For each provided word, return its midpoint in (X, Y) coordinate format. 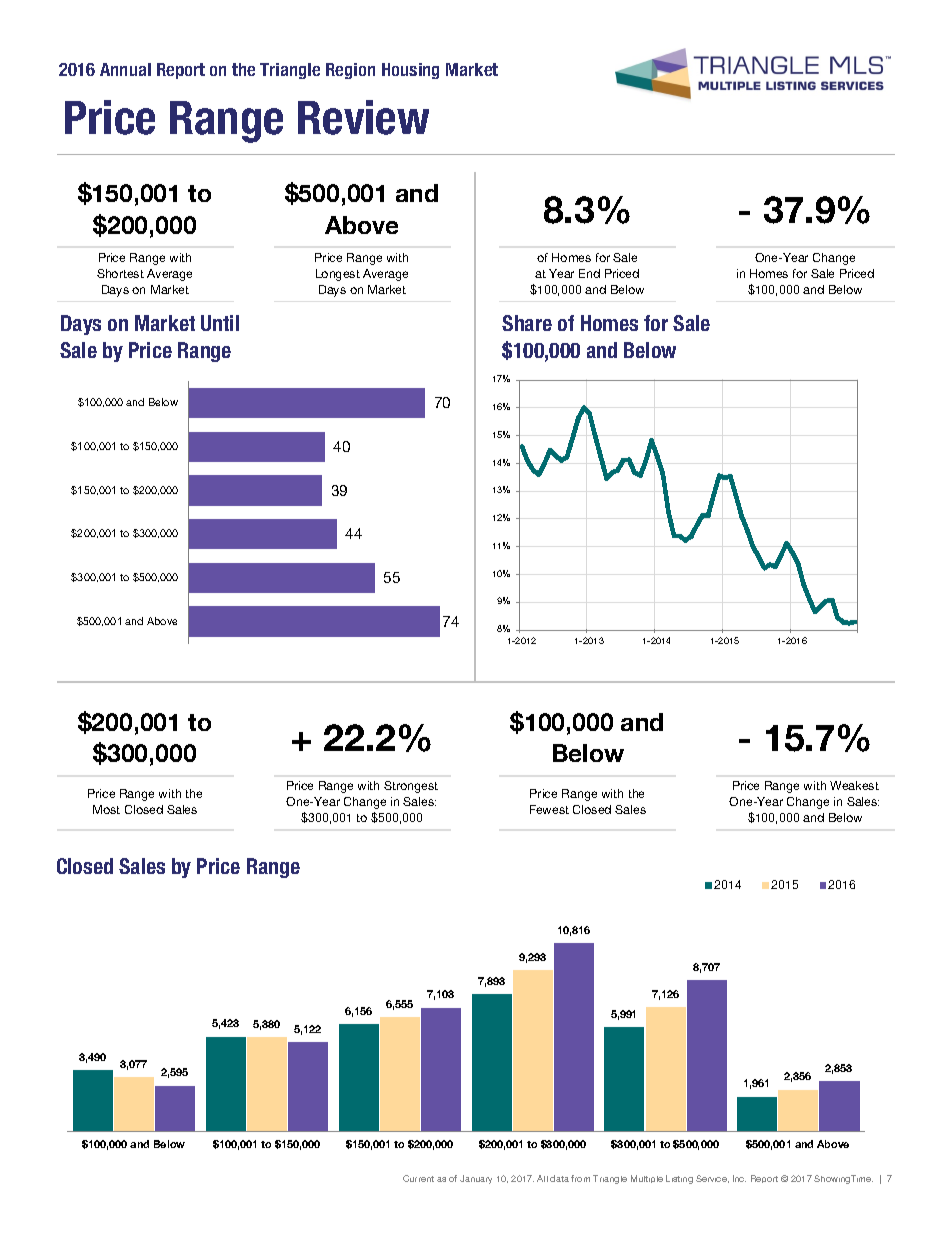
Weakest (854, 785)
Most (106, 809)
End (589, 273)
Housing (410, 71)
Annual (125, 69)
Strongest (411, 787)
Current (418, 1178)
